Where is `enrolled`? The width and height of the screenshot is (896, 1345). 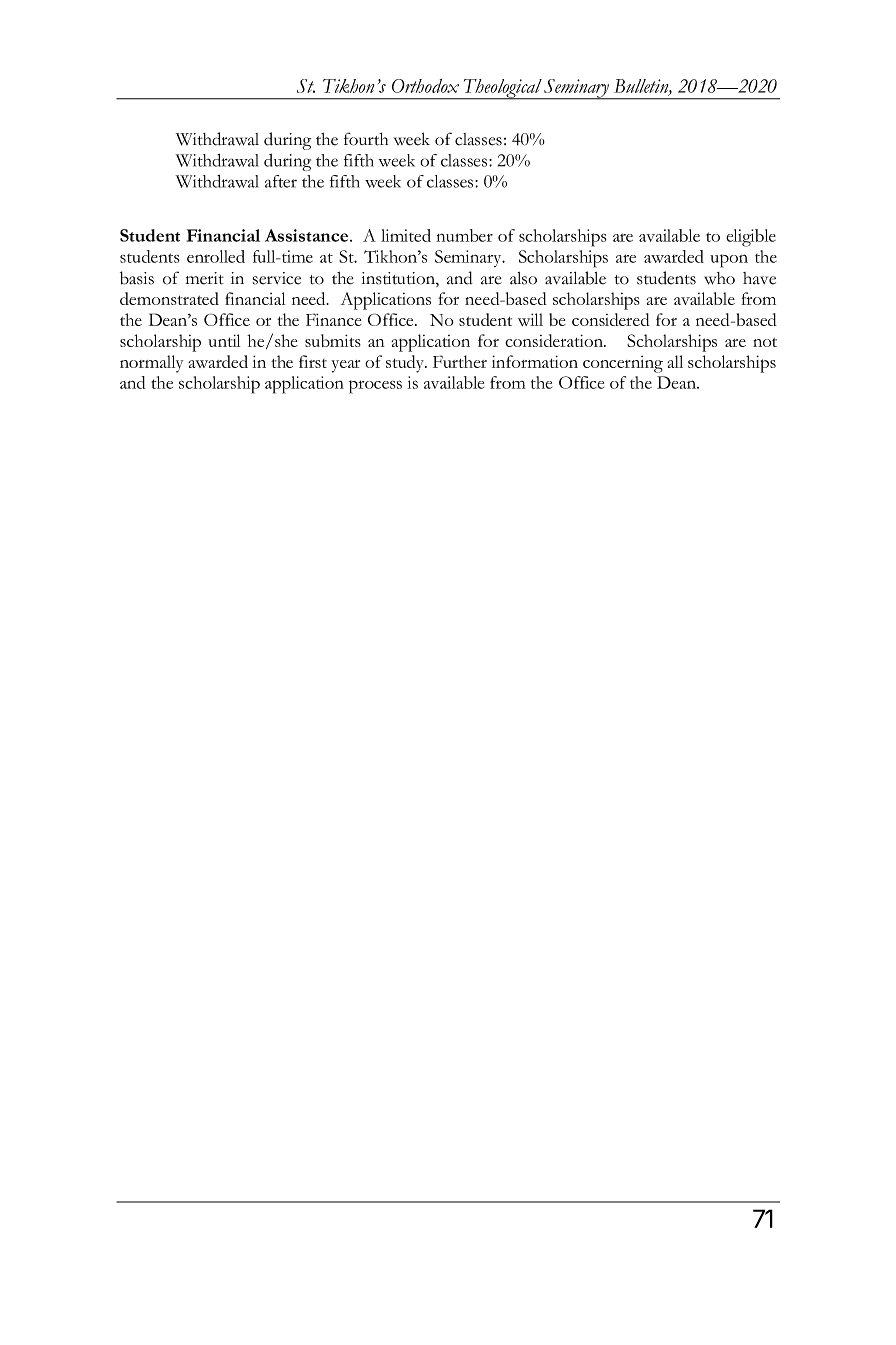 enrolled is located at coordinates (216, 256).
